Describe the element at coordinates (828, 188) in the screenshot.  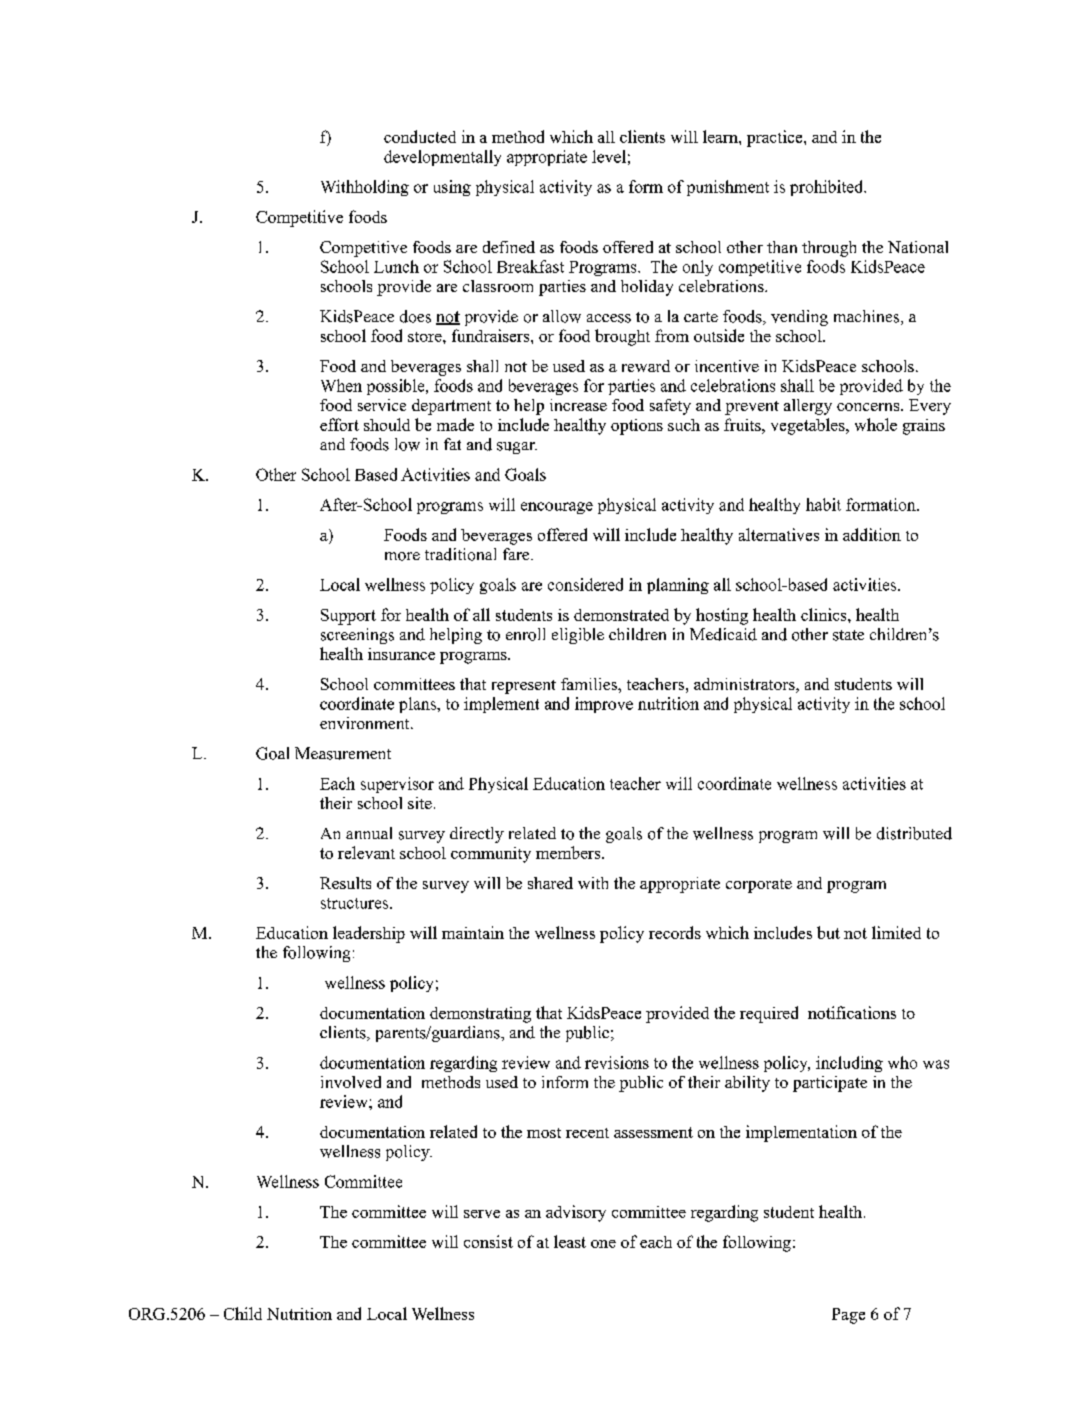
I see `prohibited` at that location.
